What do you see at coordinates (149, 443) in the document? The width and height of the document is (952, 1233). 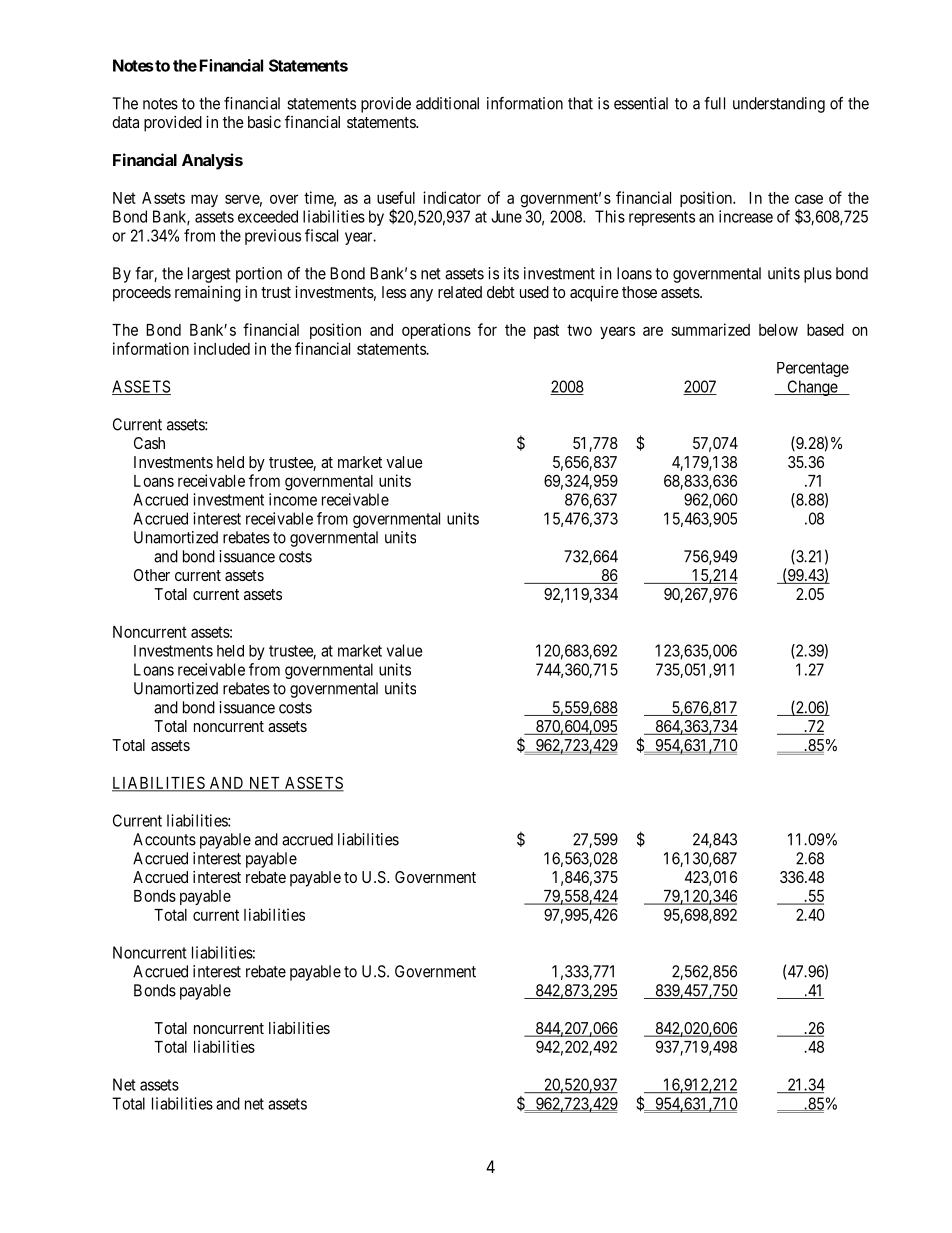 I see `Cash` at bounding box center [149, 443].
